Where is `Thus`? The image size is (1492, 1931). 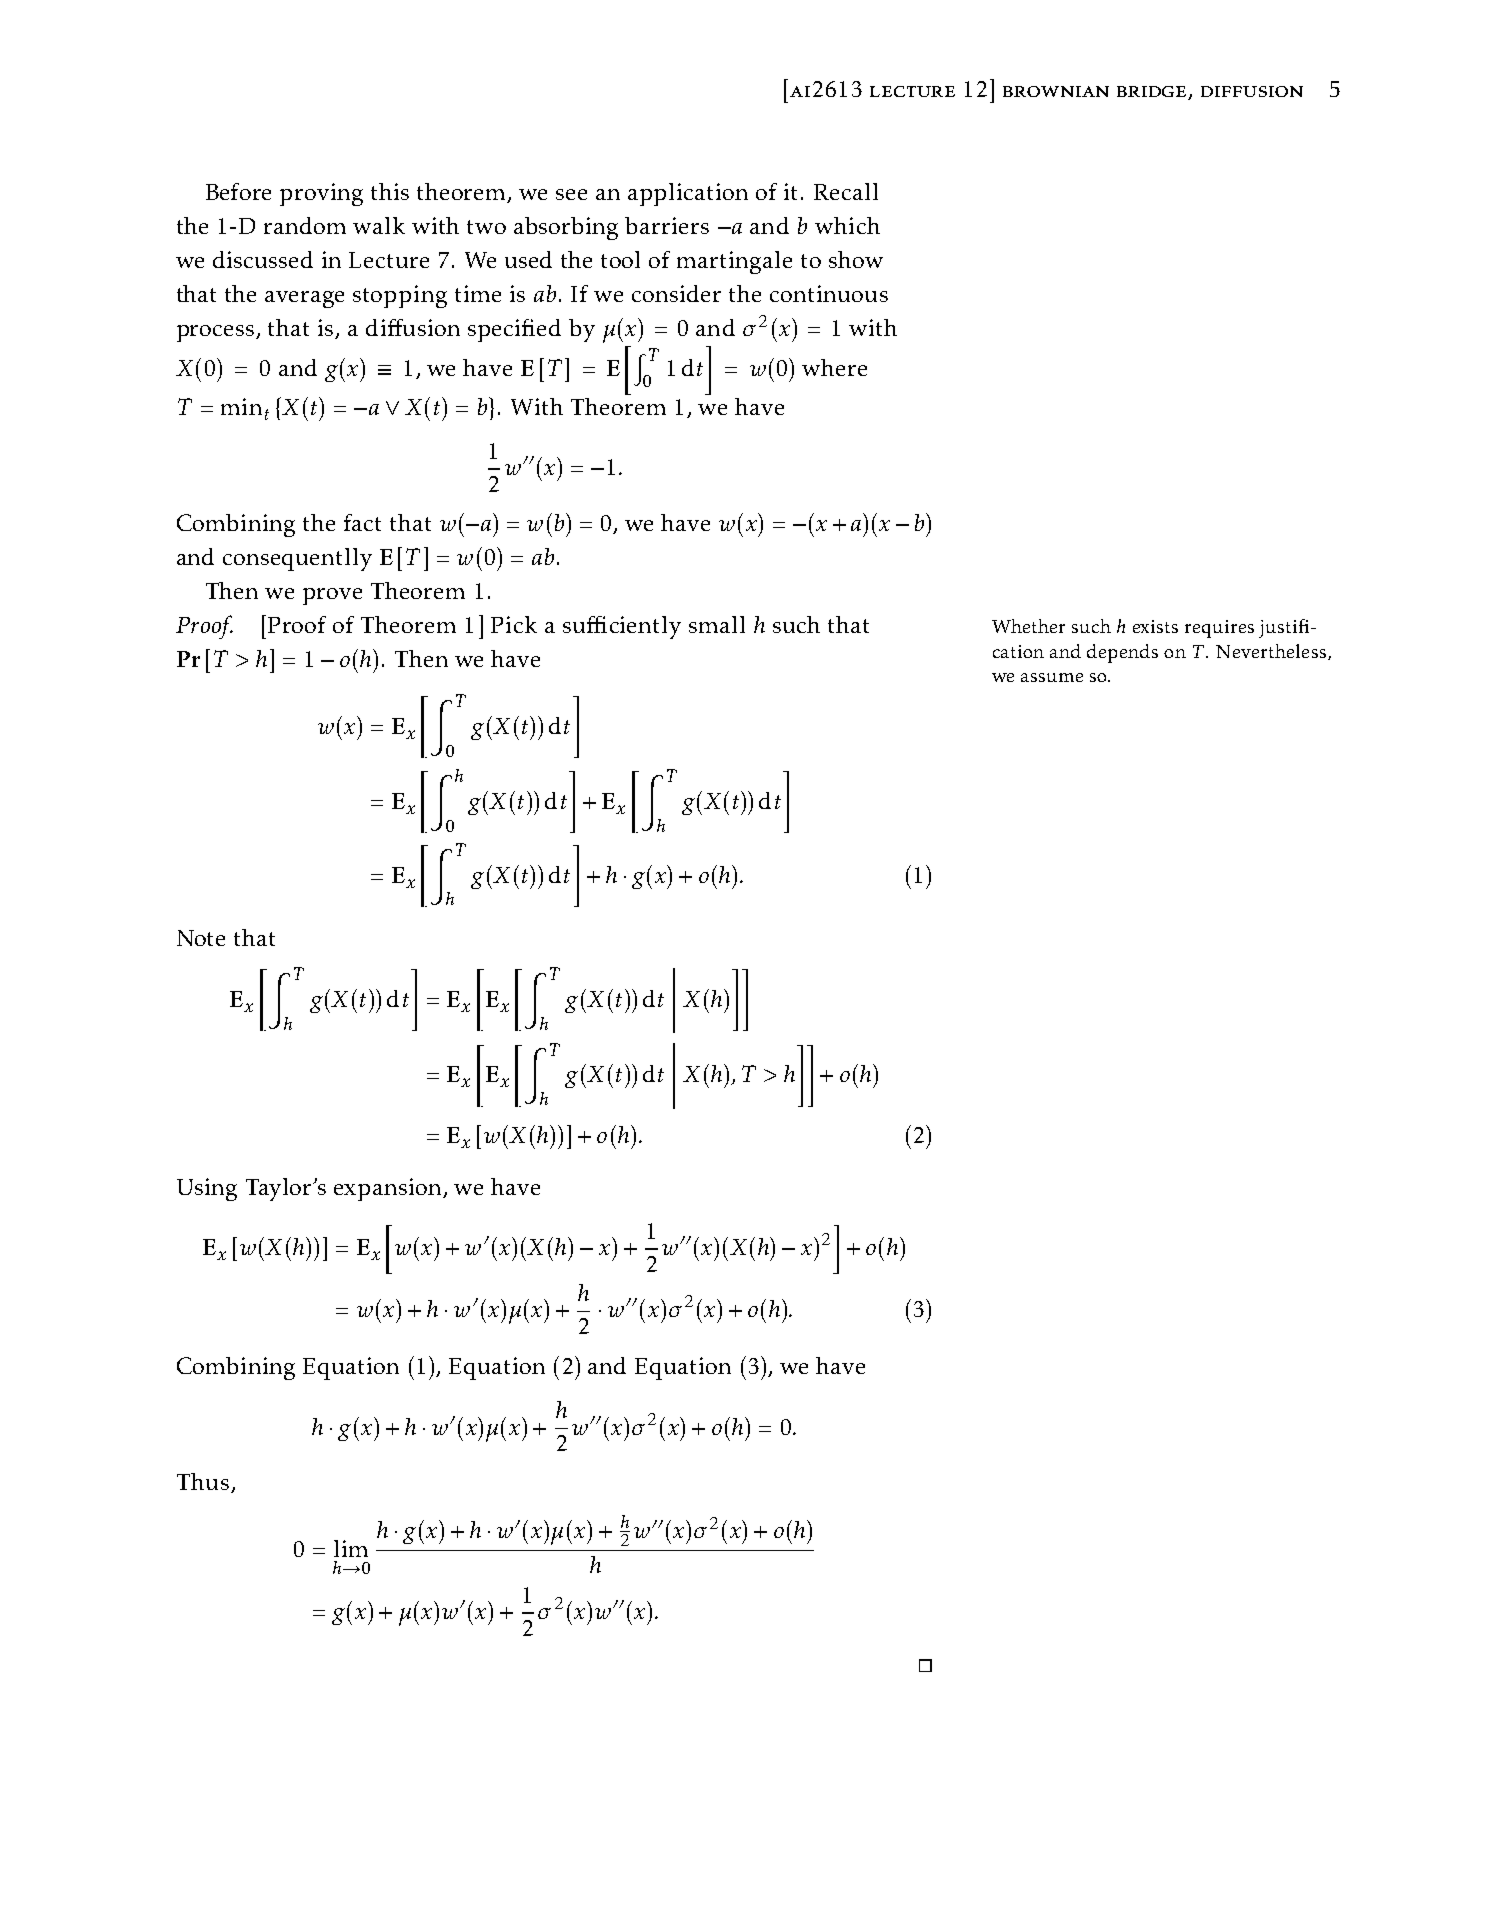
Thus is located at coordinates (203, 1481).
